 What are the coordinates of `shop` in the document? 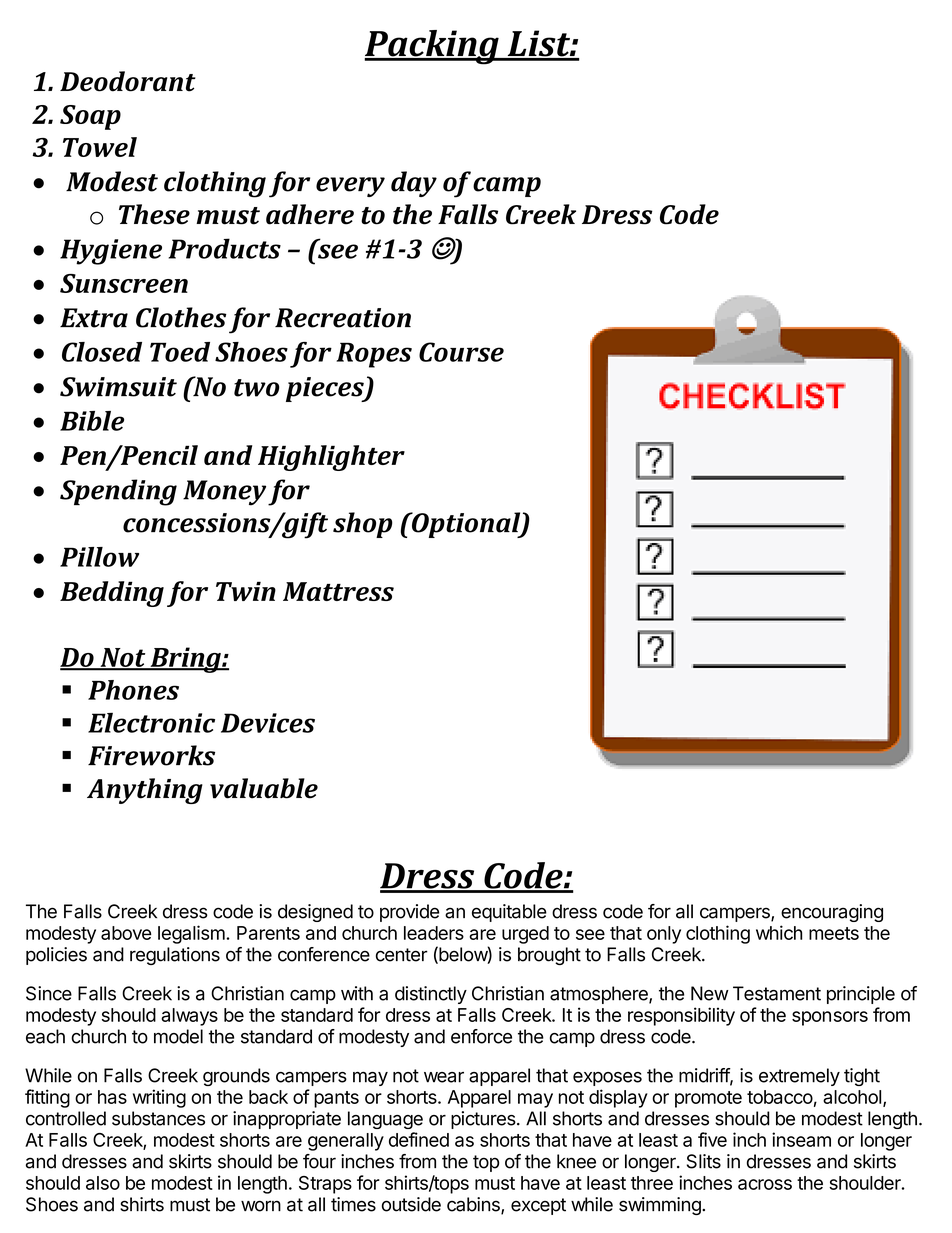 It's located at (363, 525).
